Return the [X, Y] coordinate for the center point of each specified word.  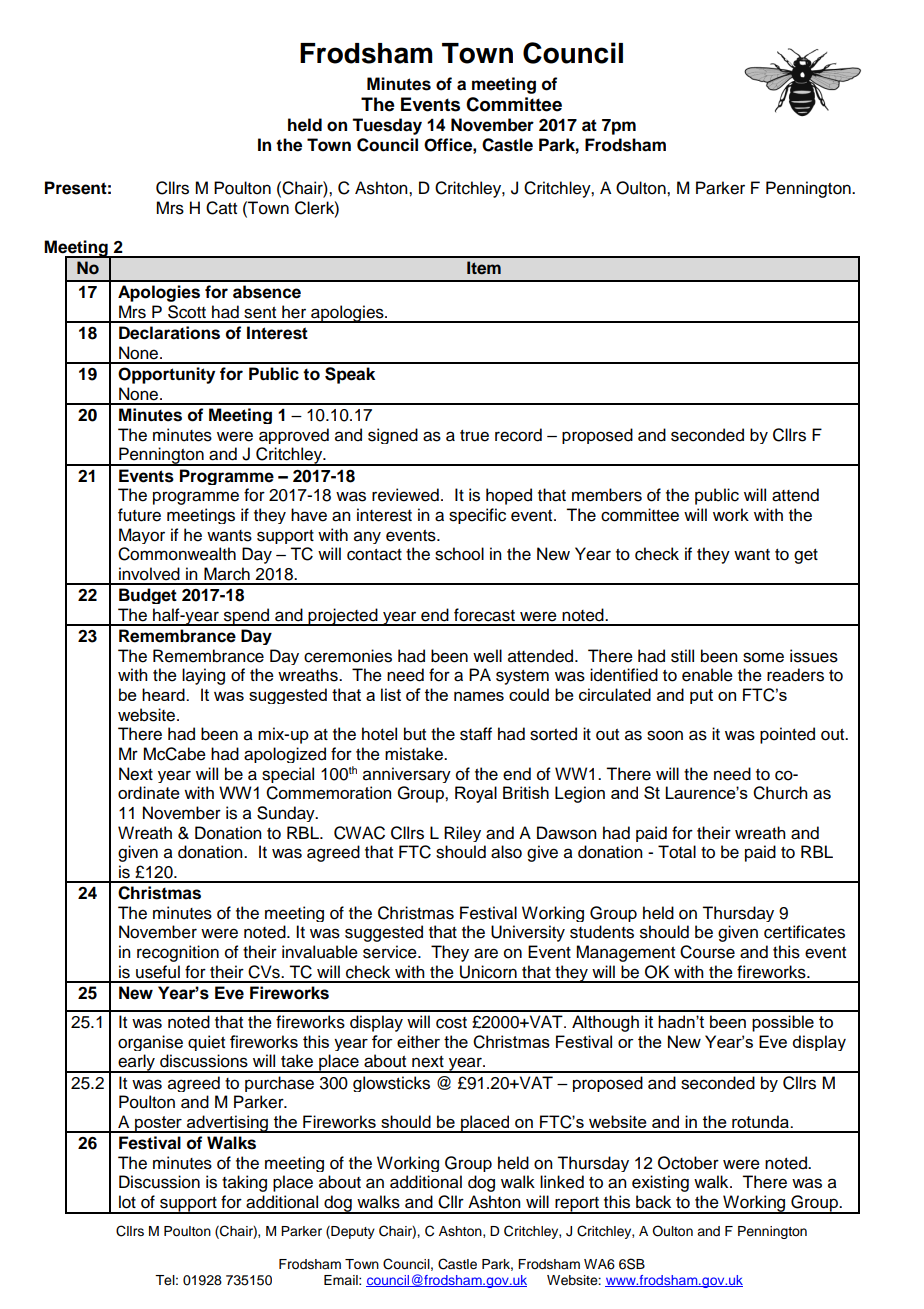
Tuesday [387, 126]
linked [562, 1182]
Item [484, 268]
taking [244, 1183]
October [688, 1163]
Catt [221, 208]
